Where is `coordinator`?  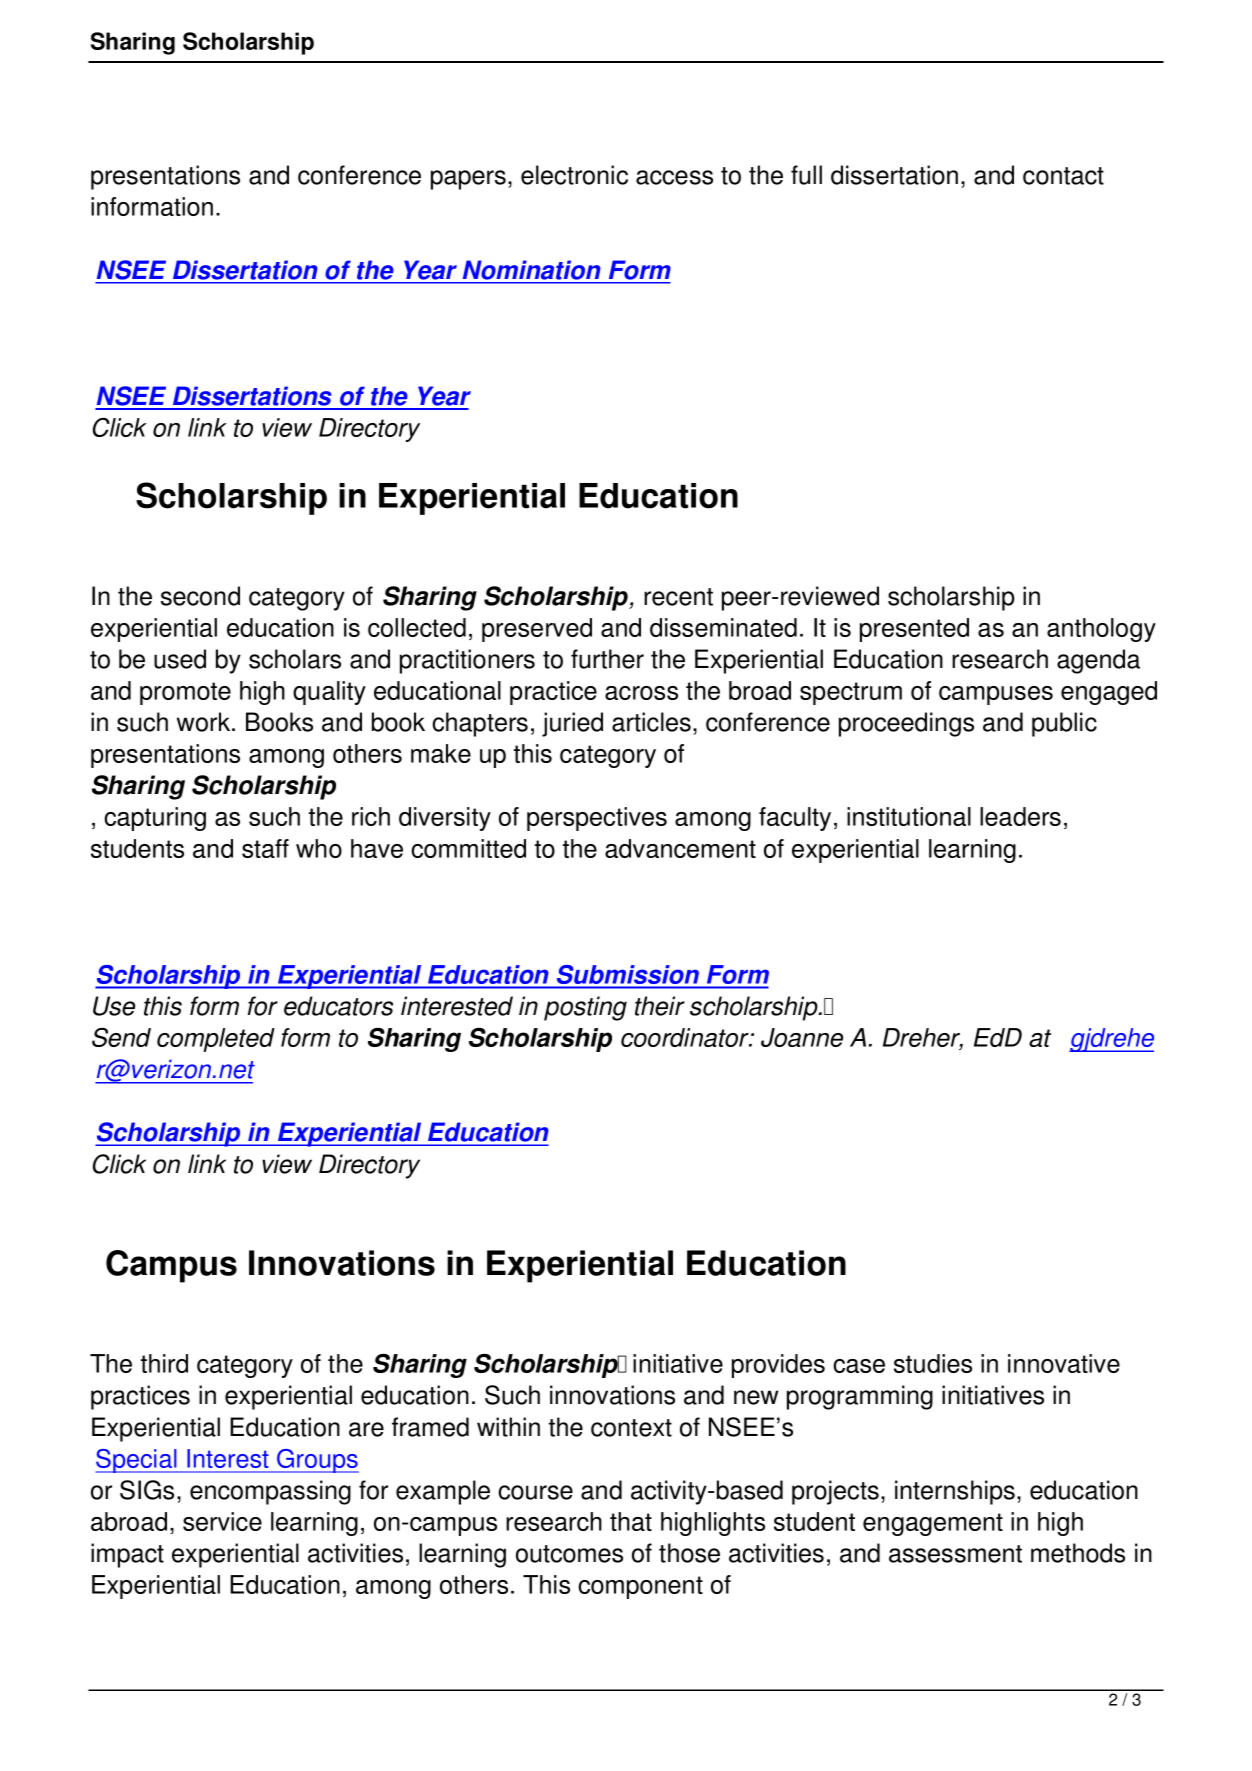 coordinator is located at coordinates (686, 1037).
